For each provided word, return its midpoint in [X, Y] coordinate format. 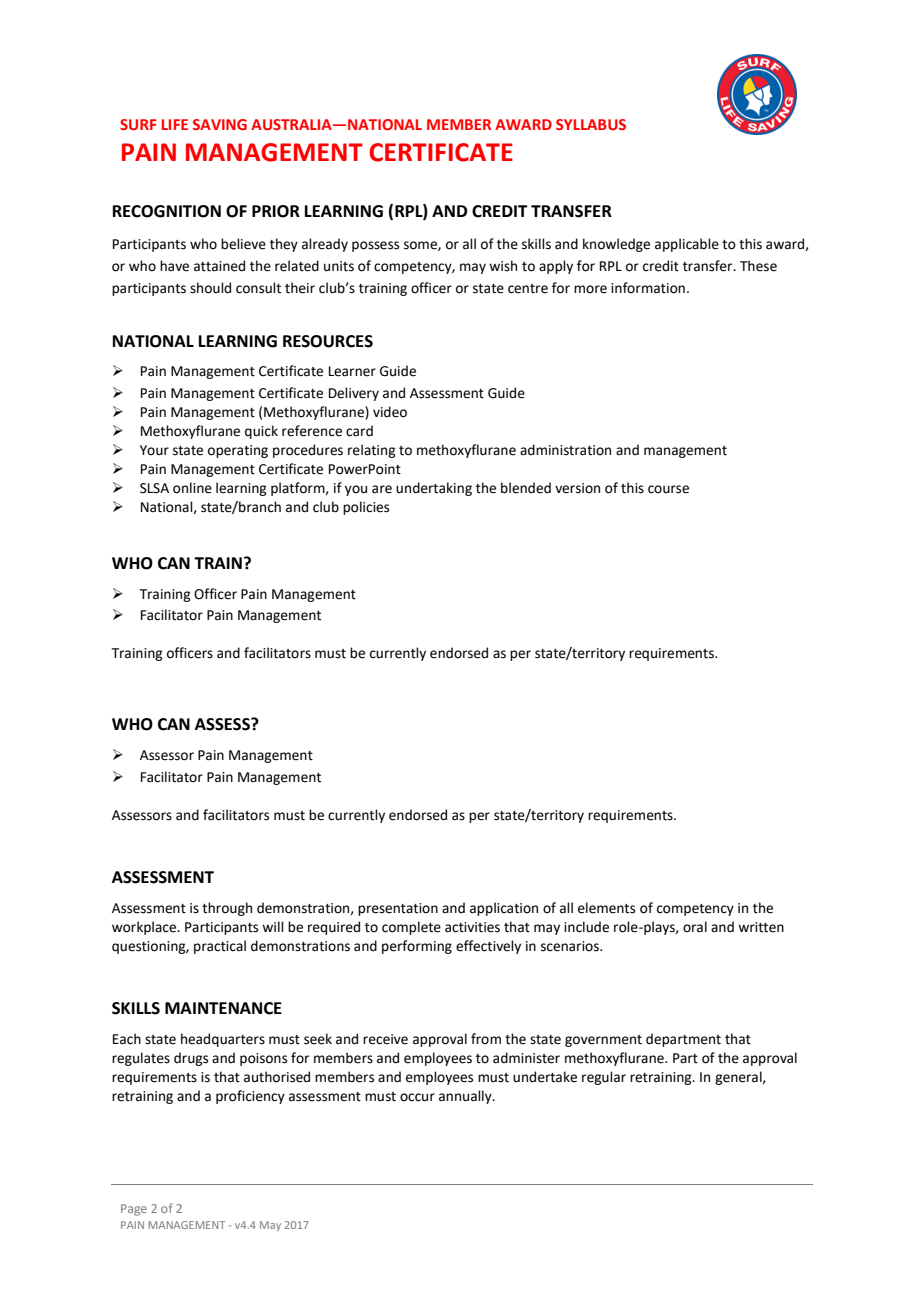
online [192, 488]
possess [375, 246]
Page [134, 1210]
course [668, 489]
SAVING [220, 124]
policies [366, 508]
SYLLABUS [591, 124]
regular [604, 1078]
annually [466, 1097]
